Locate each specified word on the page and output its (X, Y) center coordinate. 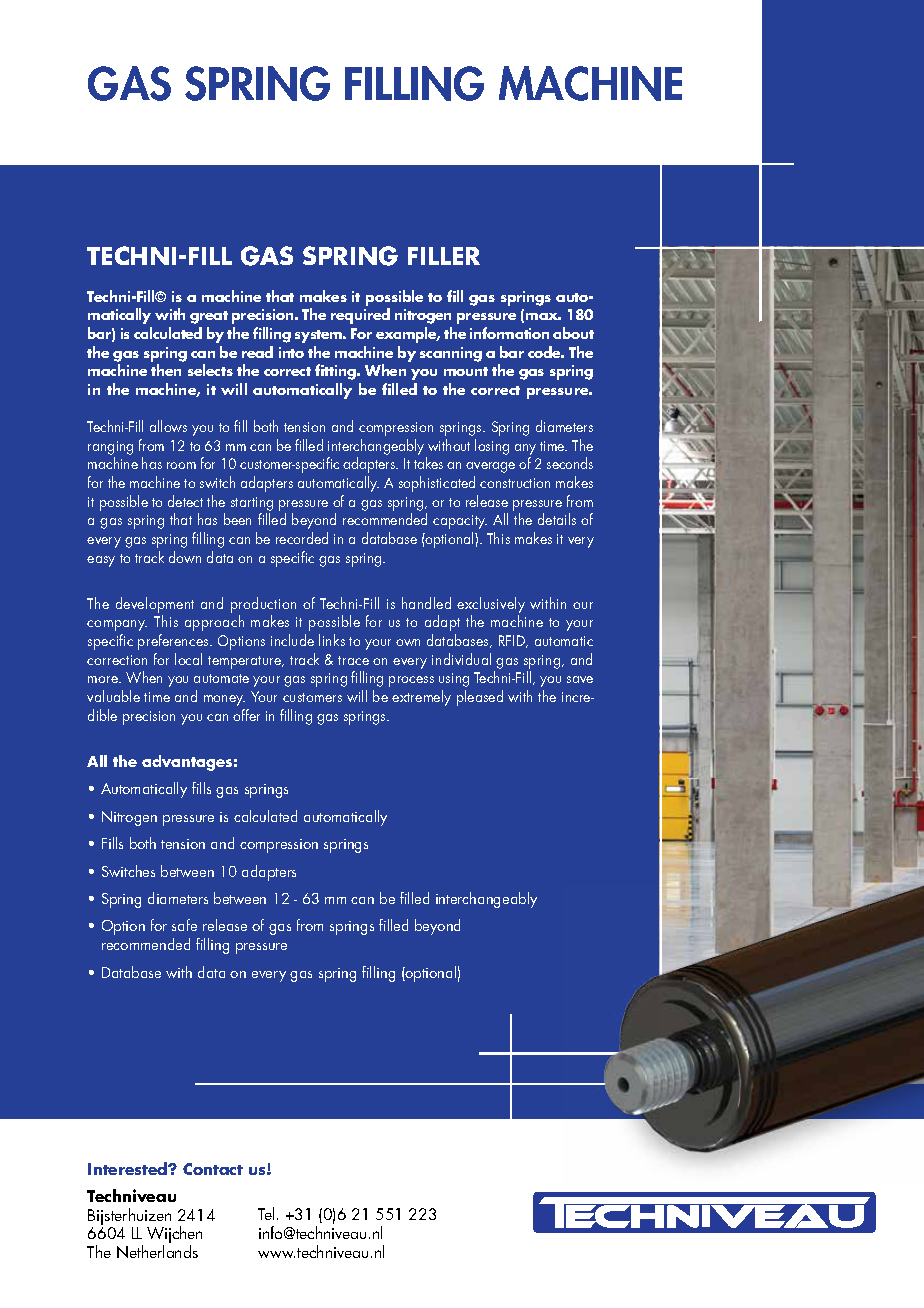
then (166, 370)
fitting (337, 372)
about (573, 333)
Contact (213, 1169)
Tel (266, 1213)
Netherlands (157, 1251)
